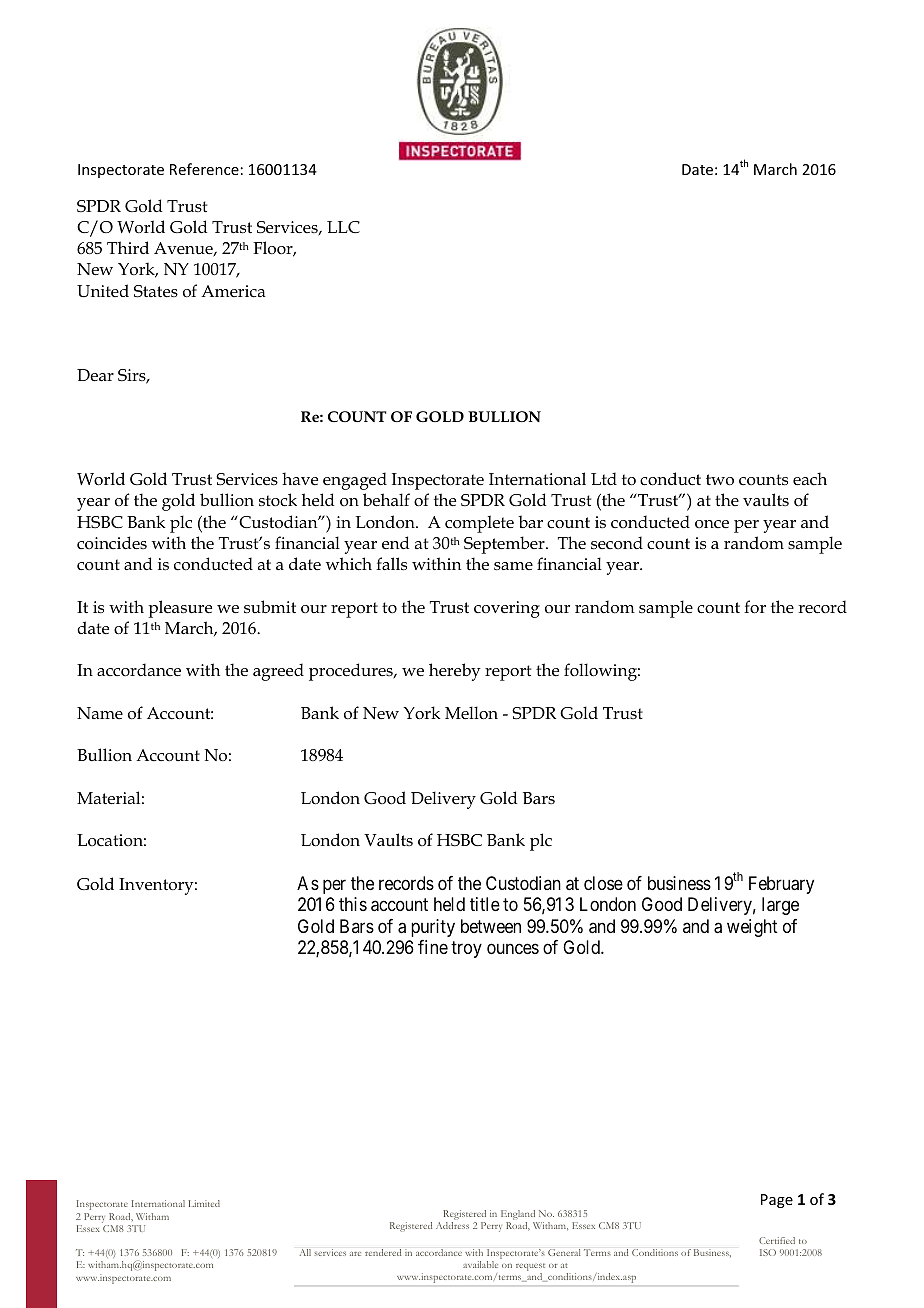  Describe the element at coordinates (343, 227) in the screenshot. I see `LLC` at that location.
